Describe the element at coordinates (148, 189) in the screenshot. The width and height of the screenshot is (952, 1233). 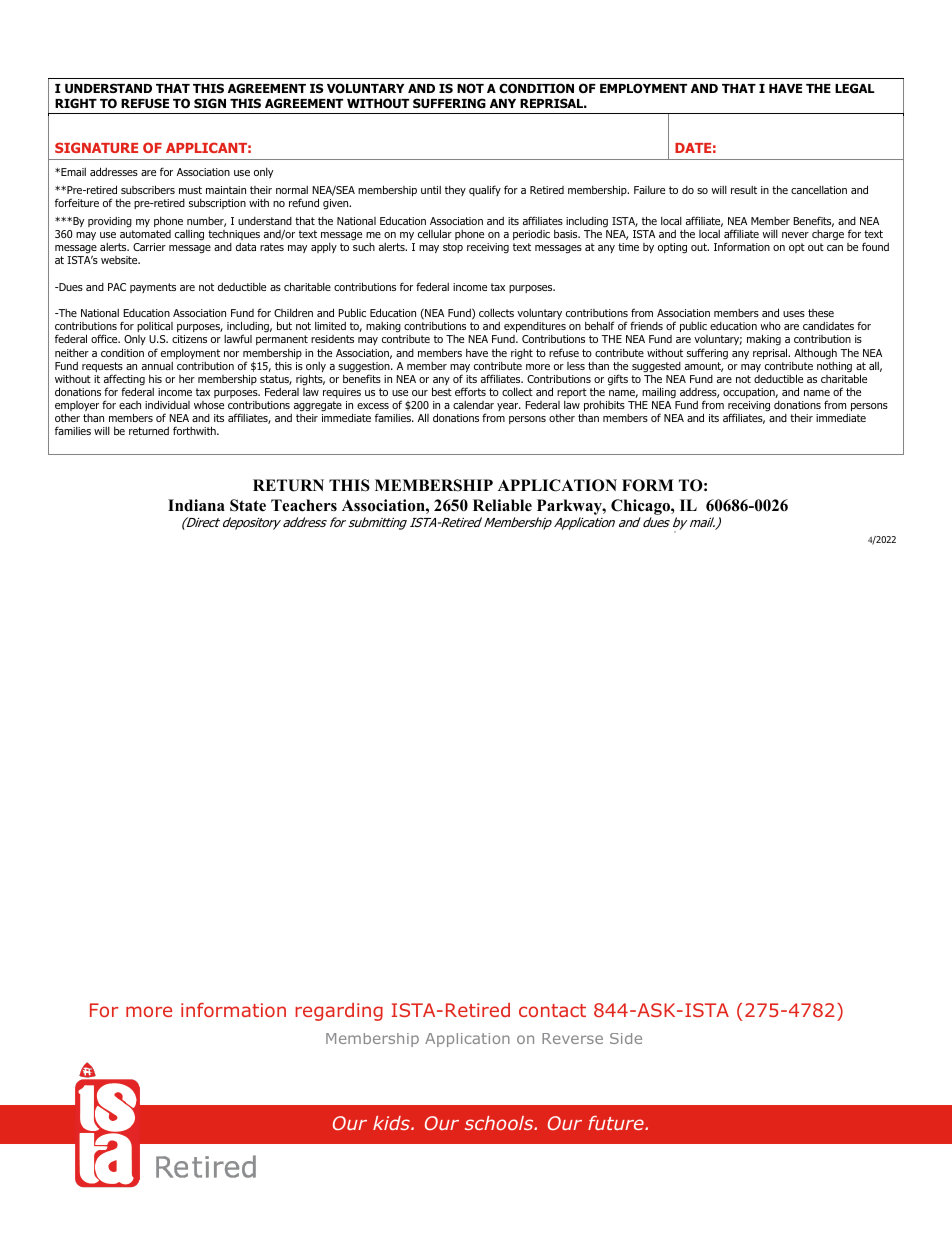
I see `subscribers` at that location.
